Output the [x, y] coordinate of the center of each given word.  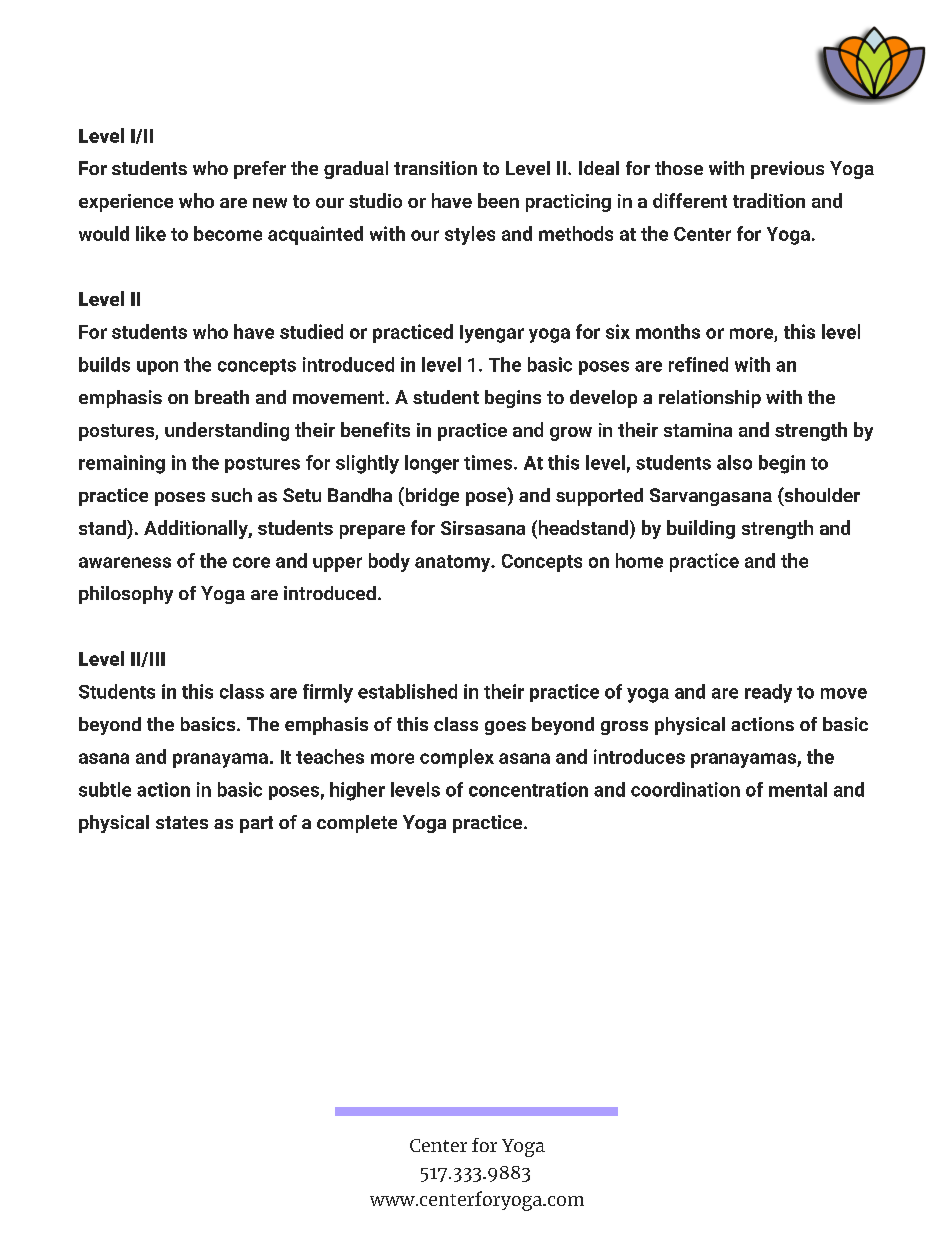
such [231, 495]
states [182, 822]
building [701, 529]
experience [126, 203]
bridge [431, 496]
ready [768, 693]
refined [698, 364]
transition [435, 168]
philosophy [126, 595]
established [407, 691]
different [690, 200]
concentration [528, 789]
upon [157, 368]
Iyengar [492, 334]
